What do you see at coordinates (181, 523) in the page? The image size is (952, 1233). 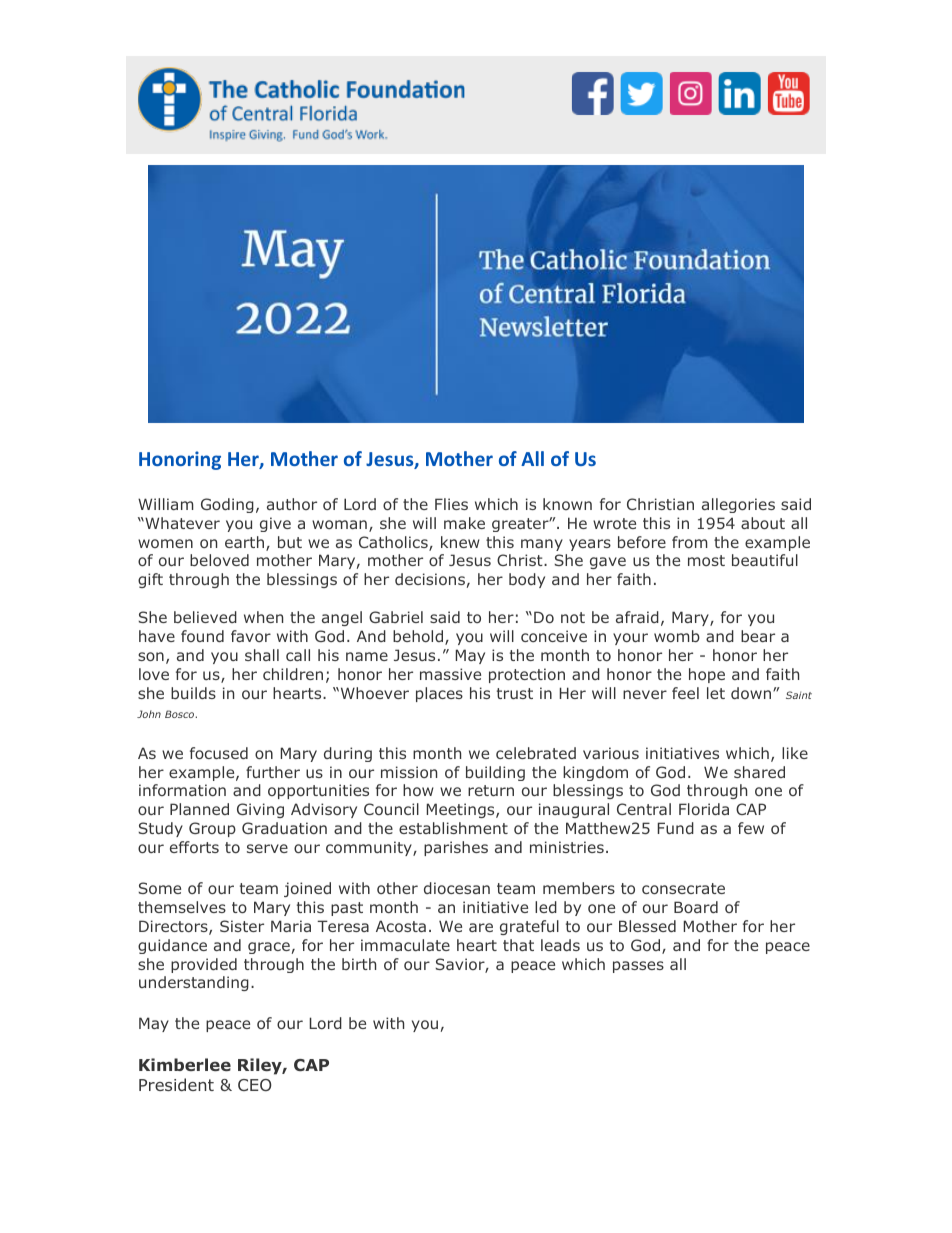 I see `Whatever` at bounding box center [181, 523].
